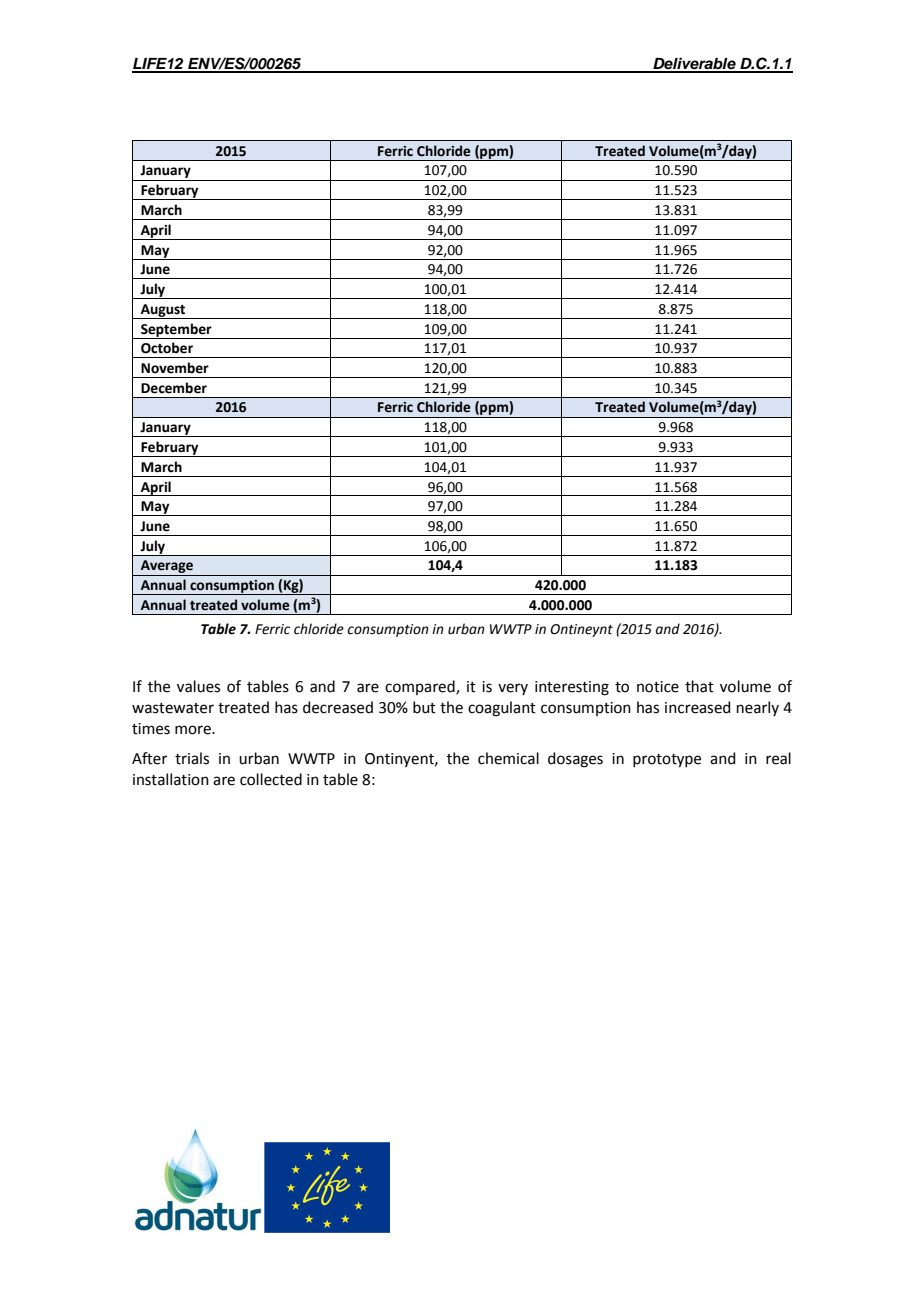 The image size is (924, 1308). I want to click on notice, so click(658, 687).
